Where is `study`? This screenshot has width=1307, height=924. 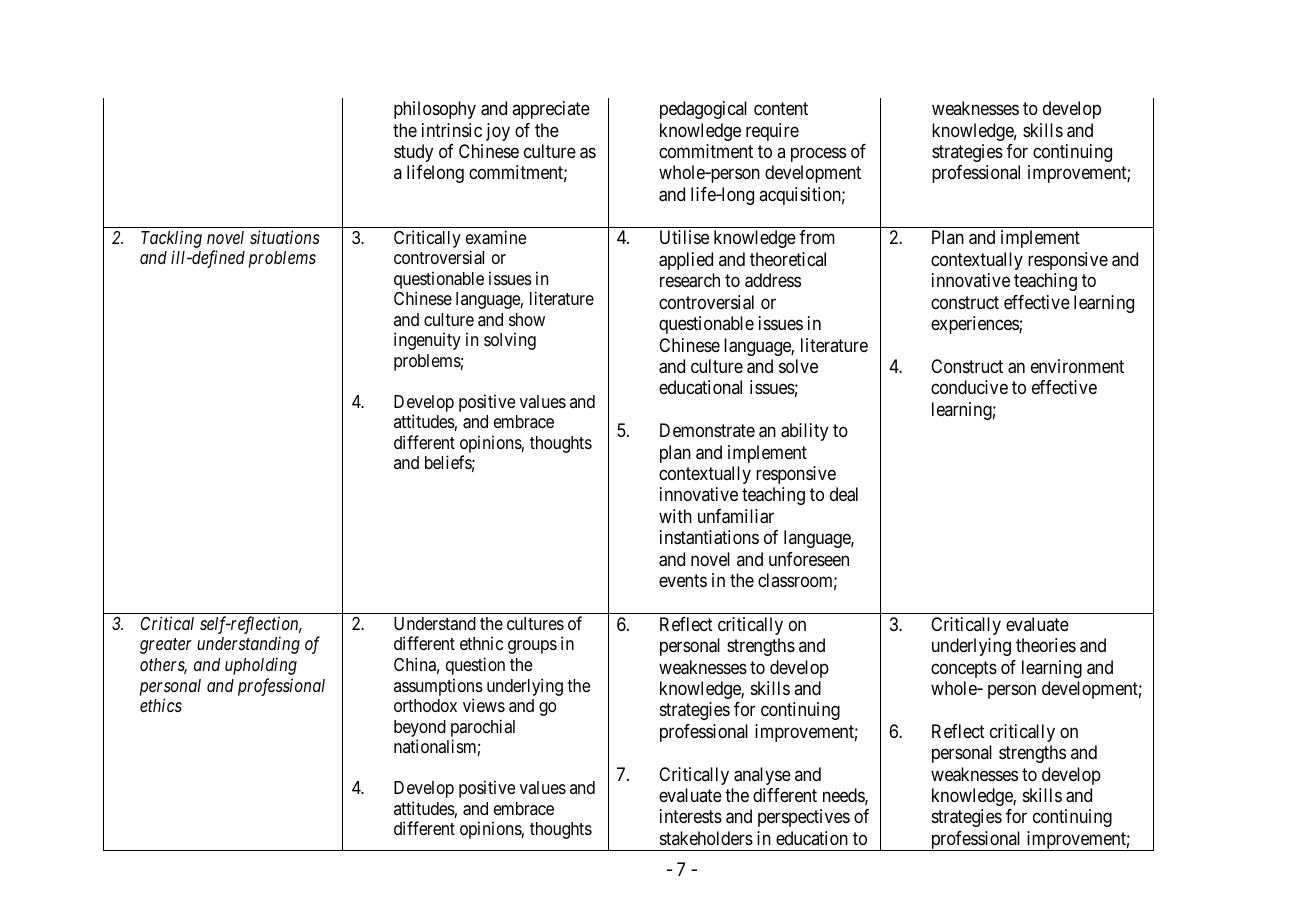
study is located at coordinates (413, 153).
